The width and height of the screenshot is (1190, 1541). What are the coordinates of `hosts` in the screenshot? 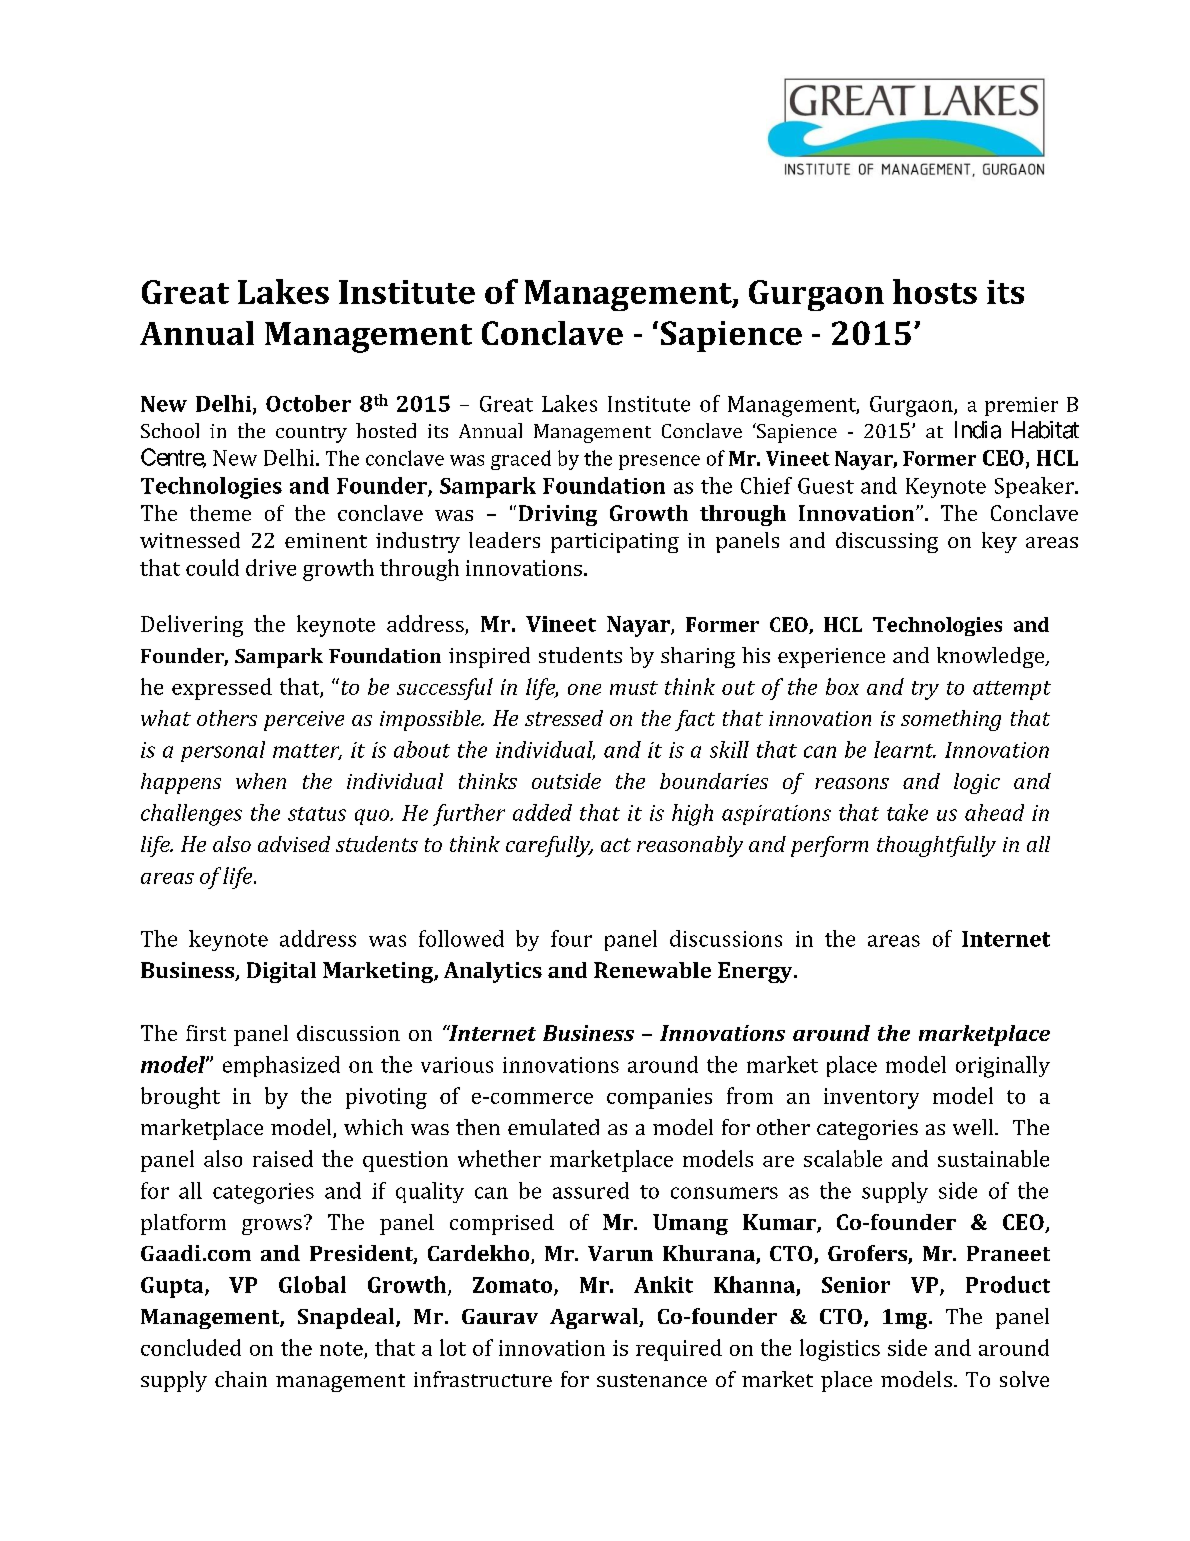 It's located at (935, 291).
